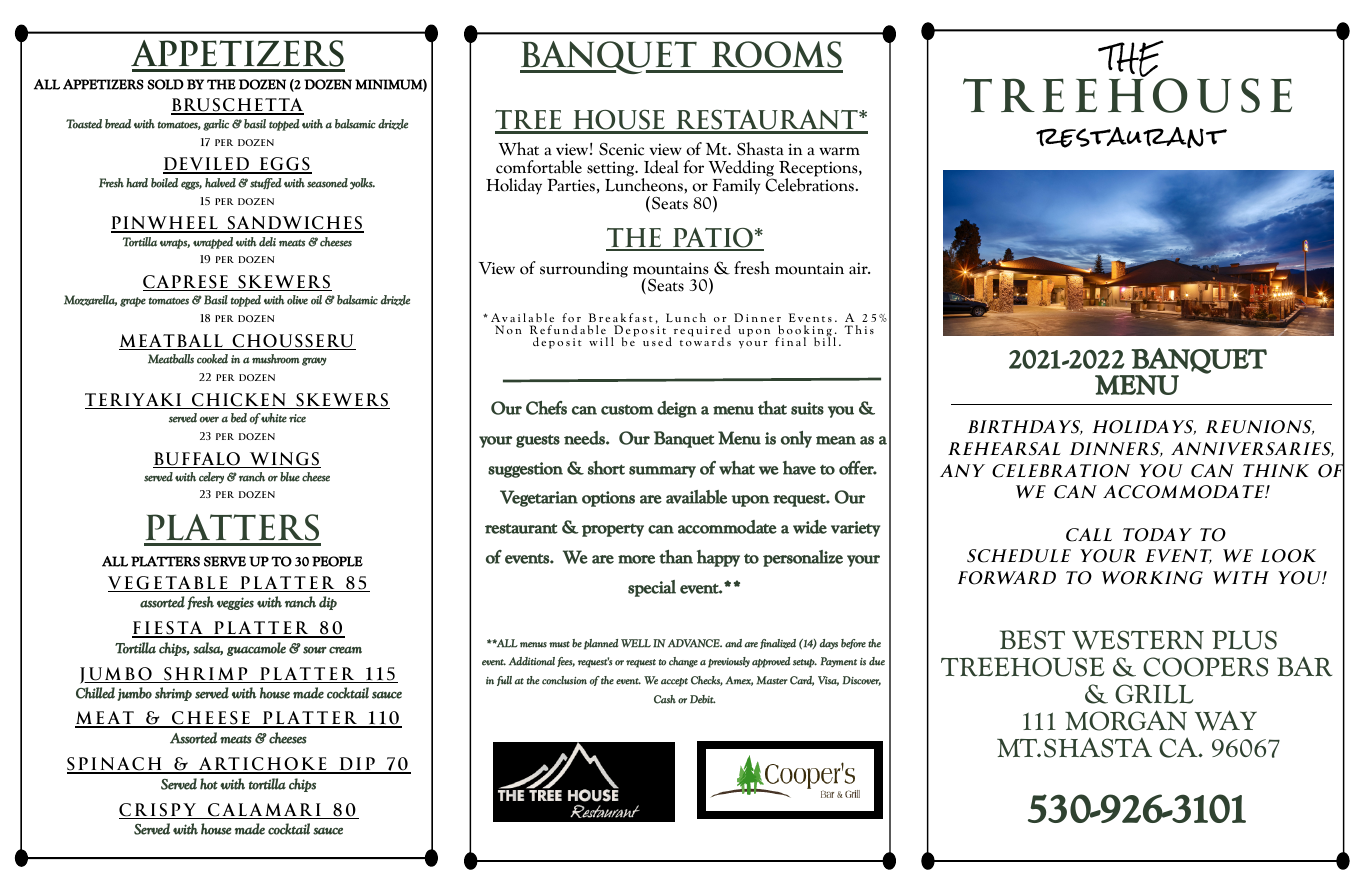 Image resolution: width=1372 pixels, height=887 pixels. What do you see at coordinates (1116, 449) in the screenshot?
I see `DINNERS` at bounding box center [1116, 449].
